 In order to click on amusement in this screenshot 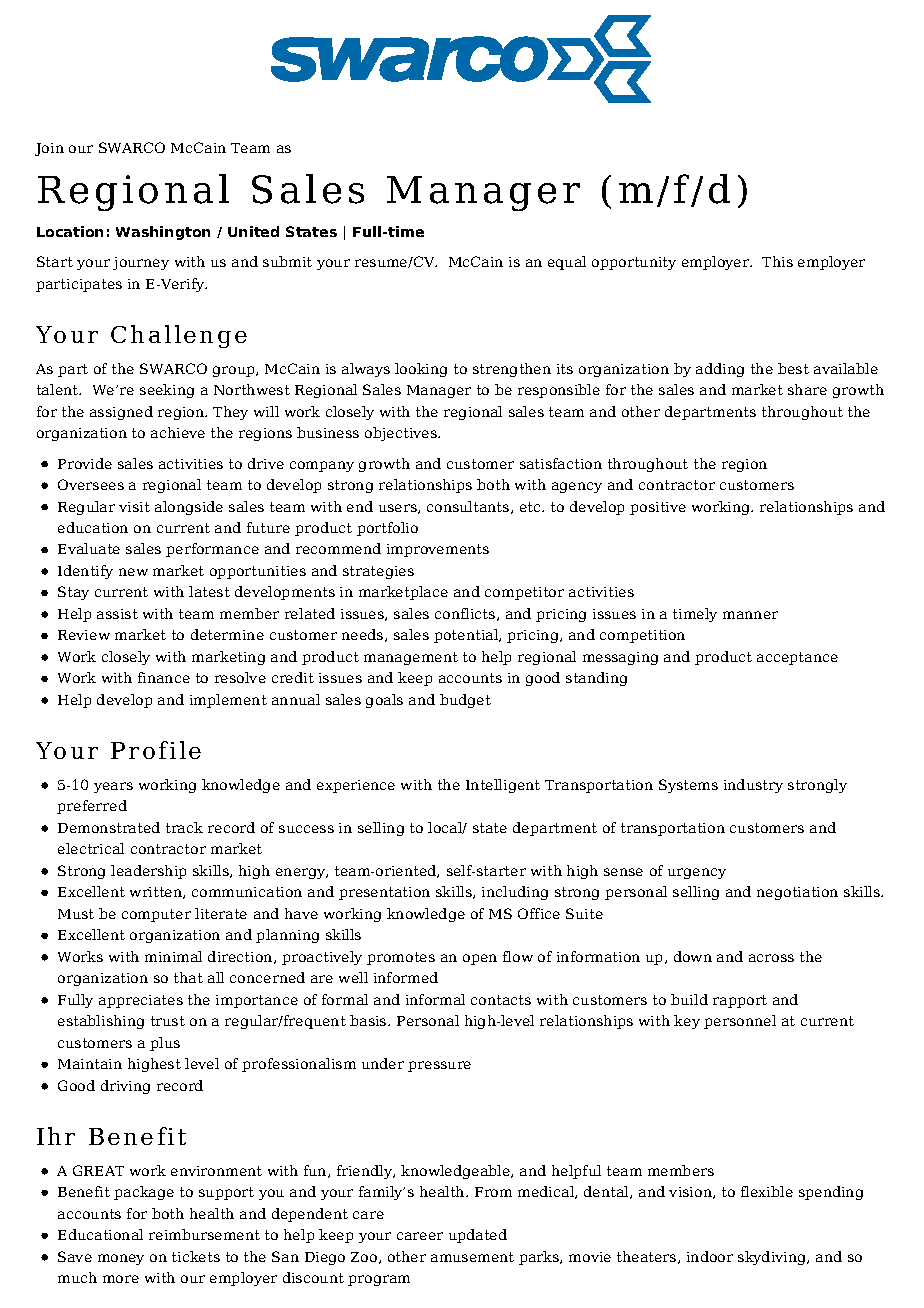, I will do `click(472, 1257)`.
